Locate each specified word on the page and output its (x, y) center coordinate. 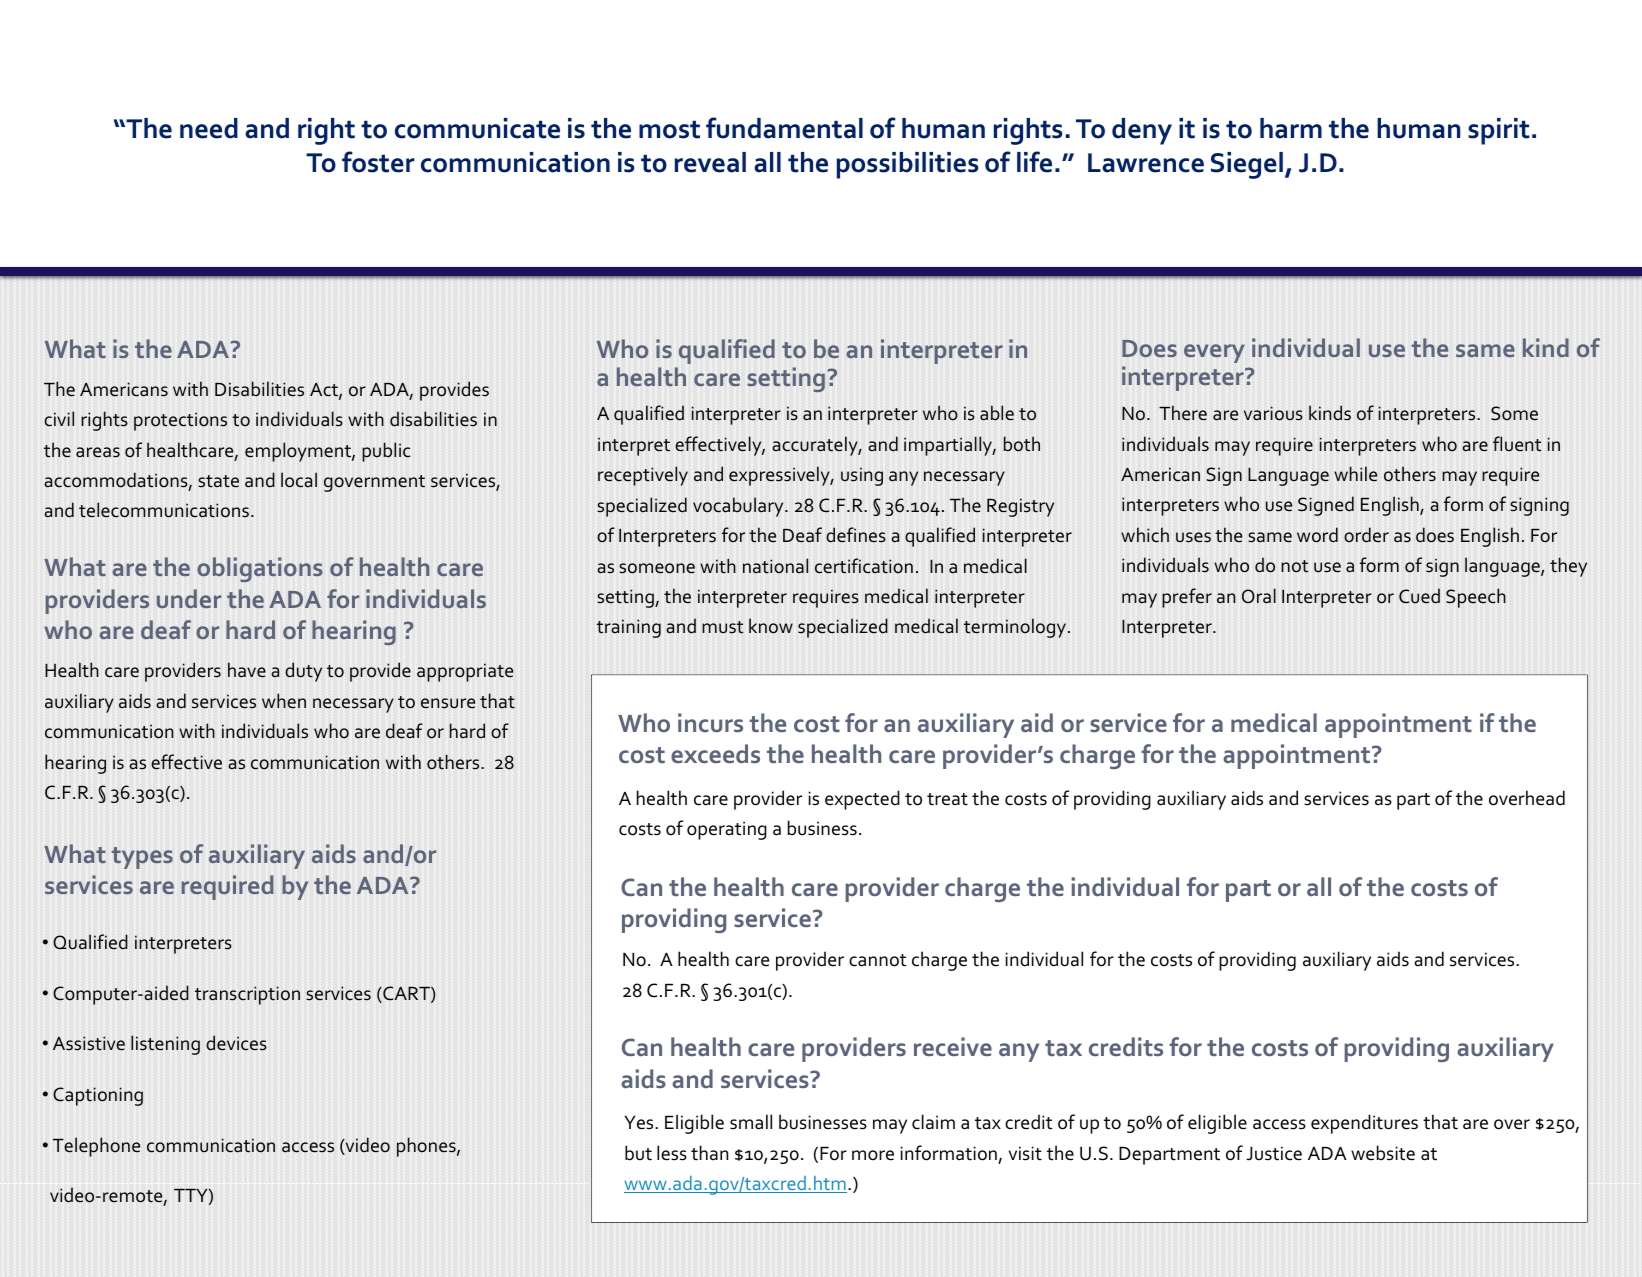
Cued (1419, 596)
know (771, 626)
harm (1291, 128)
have (247, 670)
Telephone (96, 1147)
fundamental (784, 128)
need (209, 128)
